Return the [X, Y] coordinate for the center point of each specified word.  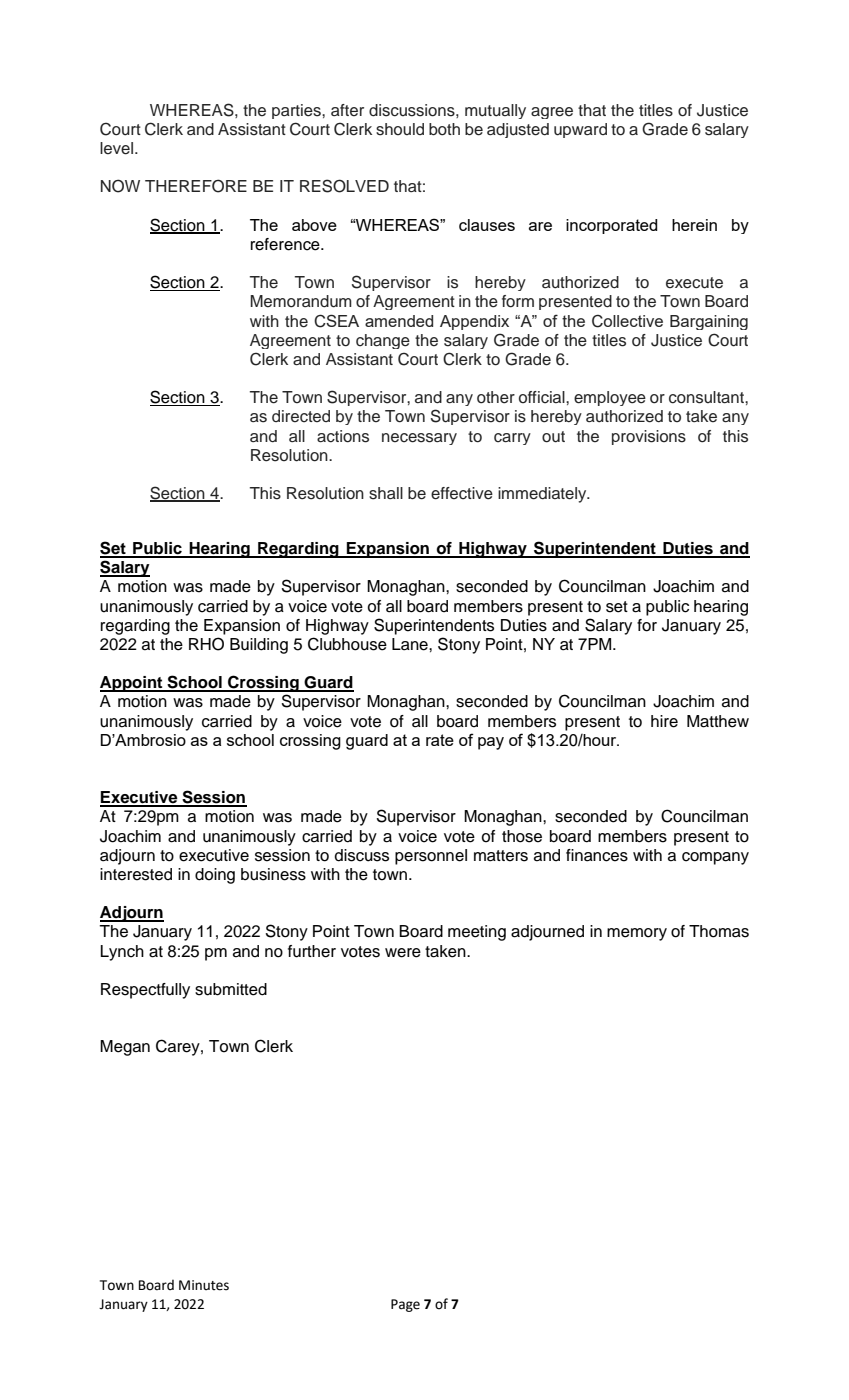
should [400, 129]
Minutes [204, 1285]
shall [386, 493]
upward [580, 130]
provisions [649, 437]
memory [637, 934]
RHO [206, 644]
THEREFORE [196, 186]
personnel [431, 857]
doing [215, 876]
